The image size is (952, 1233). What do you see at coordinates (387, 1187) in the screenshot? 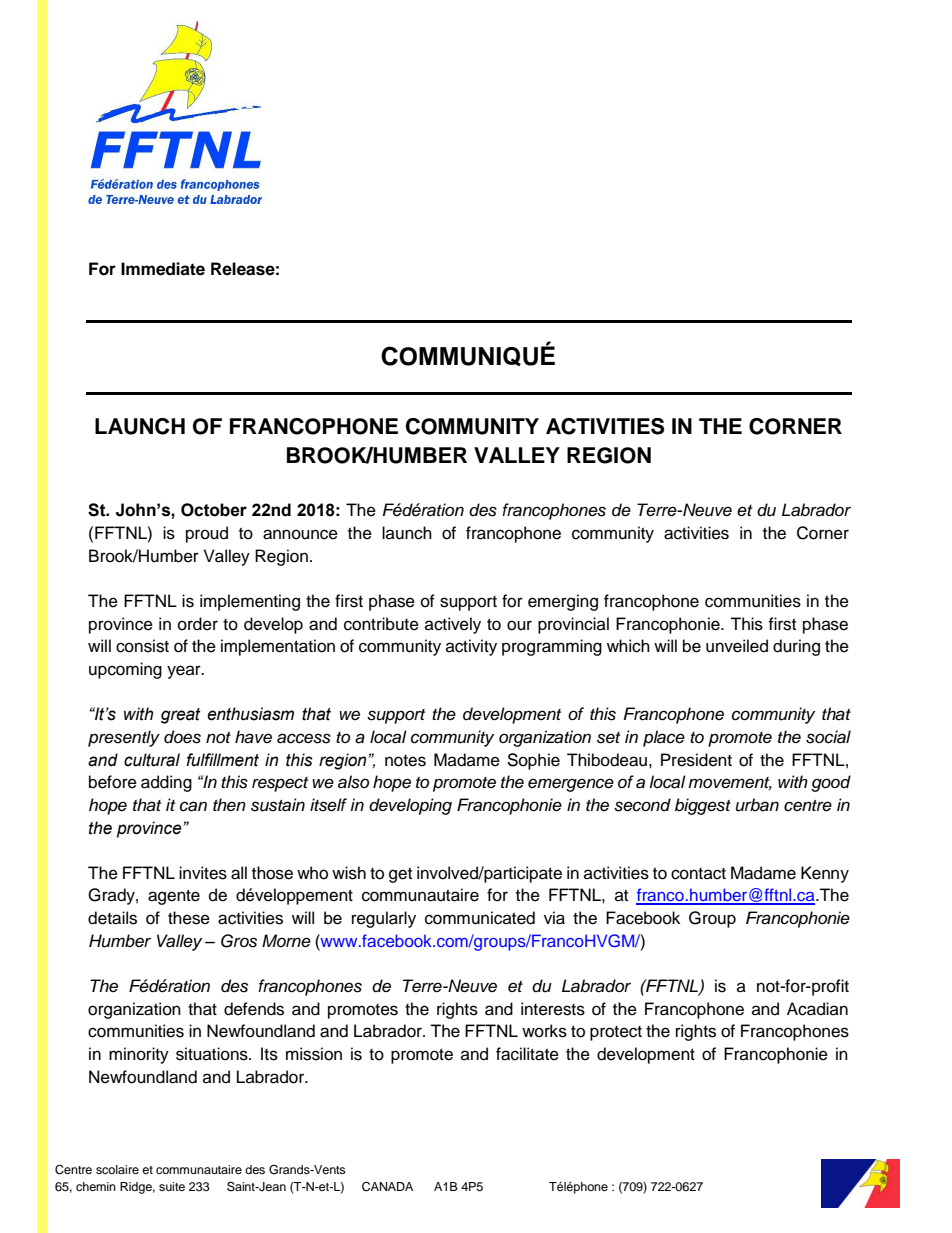
I see `CANADA` at bounding box center [387, 1187].
